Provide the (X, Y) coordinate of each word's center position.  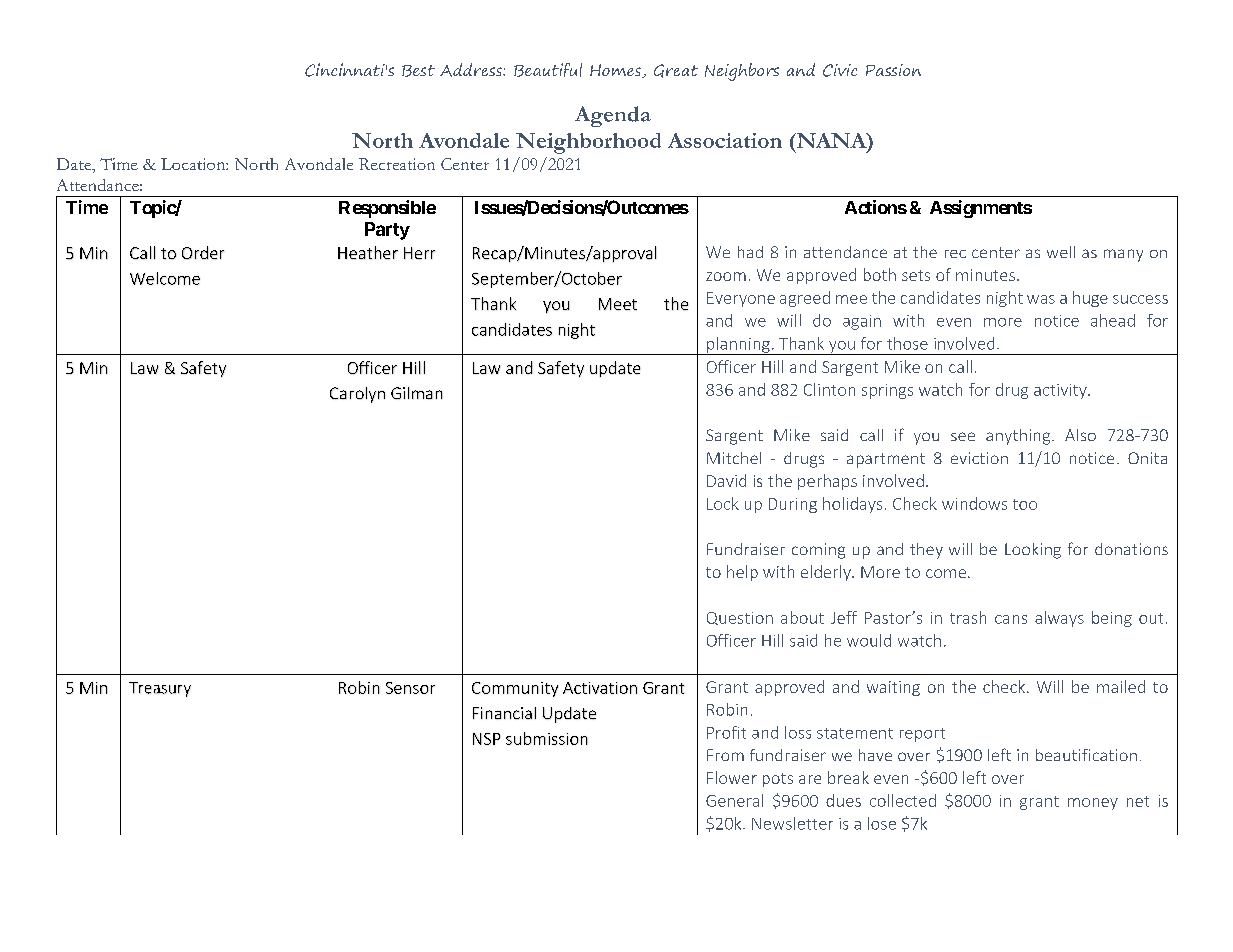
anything (1019, 437)
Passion (893, 70)
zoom (726, 276)
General (734, 800)
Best (418, 71)
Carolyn (357, 395)
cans (1011, 619)
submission (547, 738)
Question (740, 618)
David (726, 480)
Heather (368, 252)
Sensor (410, 688)
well (1061, 252)
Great (676, 71)
